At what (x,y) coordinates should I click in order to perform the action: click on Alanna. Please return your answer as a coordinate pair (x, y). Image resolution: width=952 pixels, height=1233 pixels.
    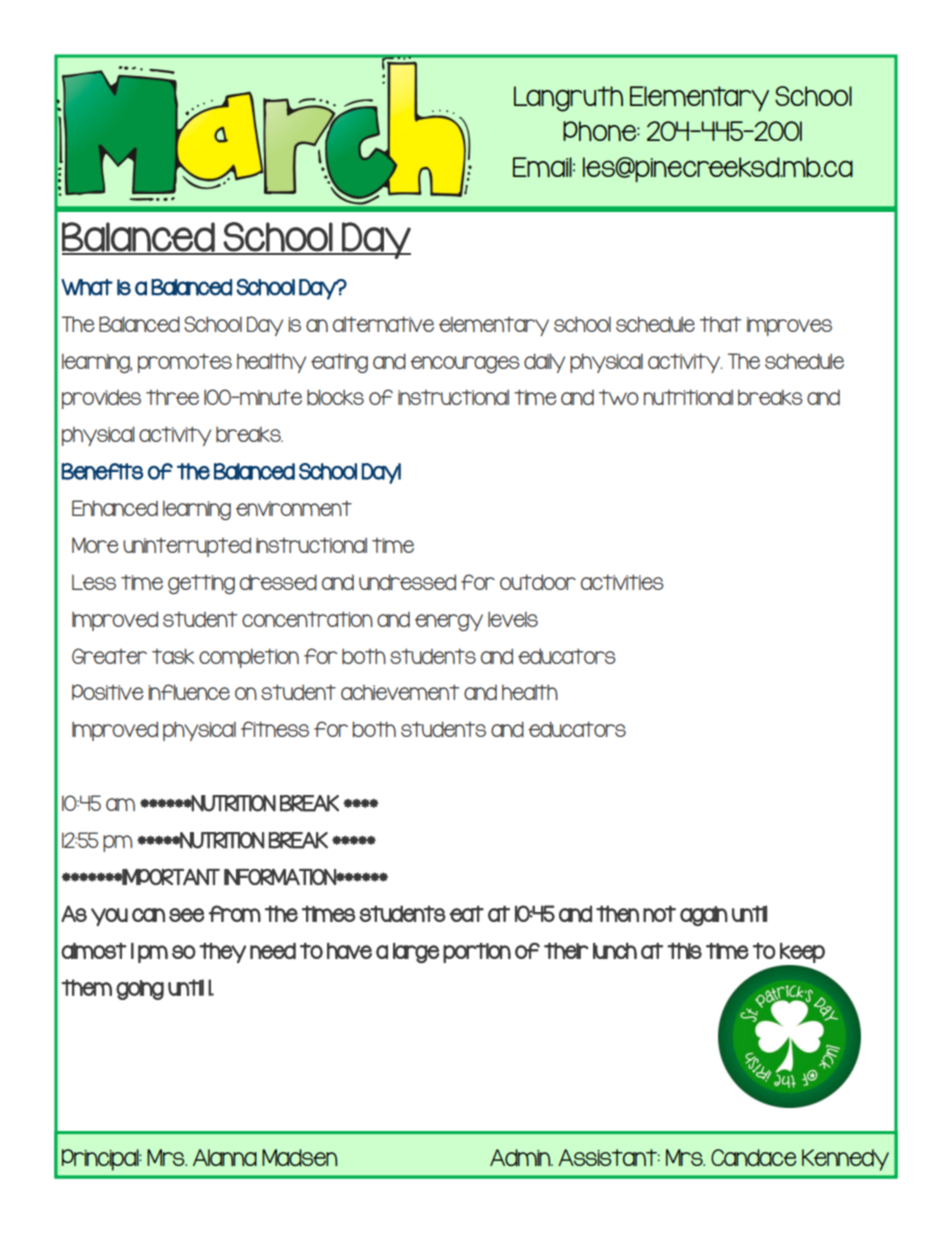
    Looking at the image, I should click on (225, 1157).
